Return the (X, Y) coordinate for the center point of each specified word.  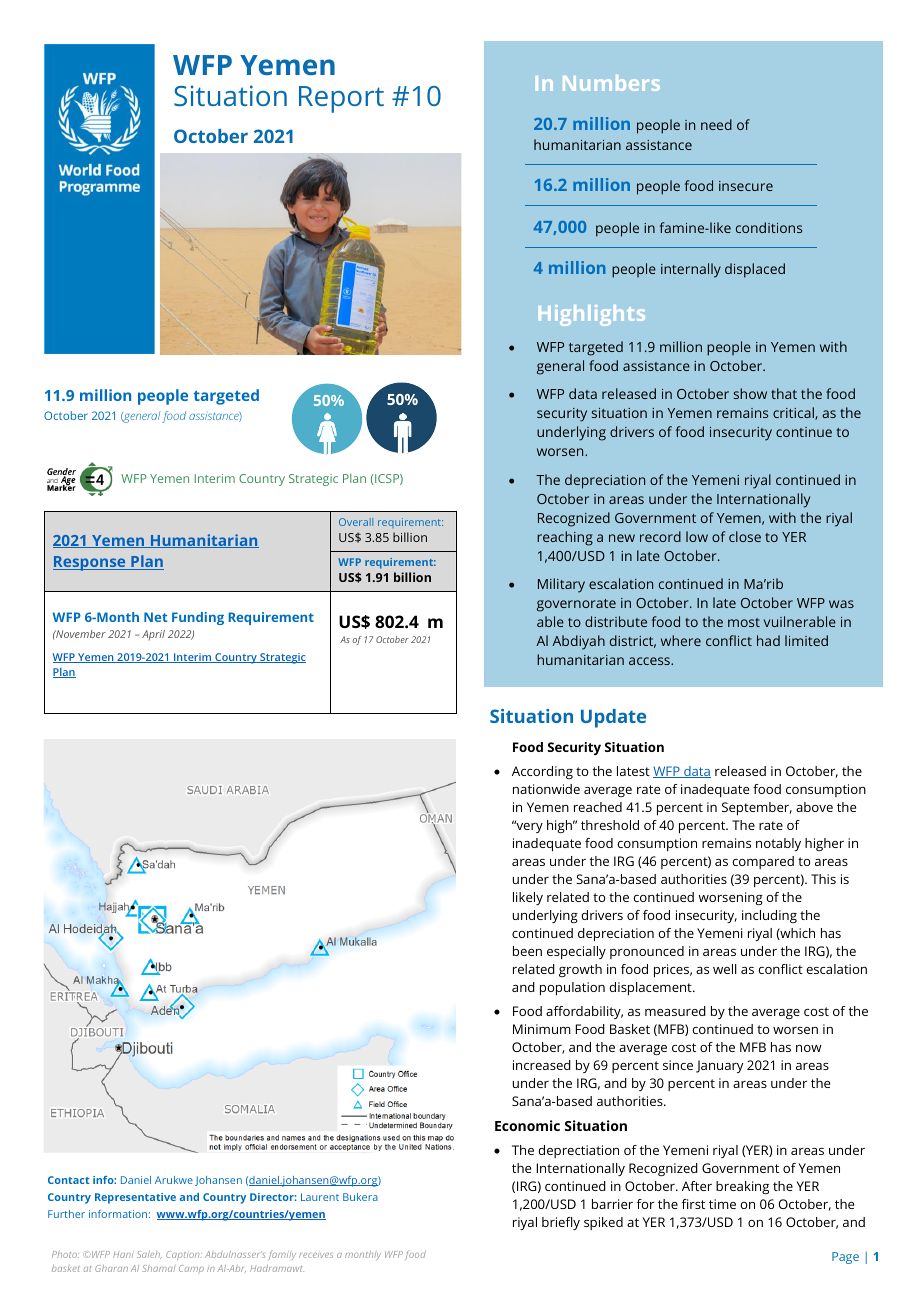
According (542, 772)
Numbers (611, 83)
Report (341, 99)
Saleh (149, 1255)
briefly (561, 1223)
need (716, 124)
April (153, 635)
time (722, 1204)
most (744, 622)
